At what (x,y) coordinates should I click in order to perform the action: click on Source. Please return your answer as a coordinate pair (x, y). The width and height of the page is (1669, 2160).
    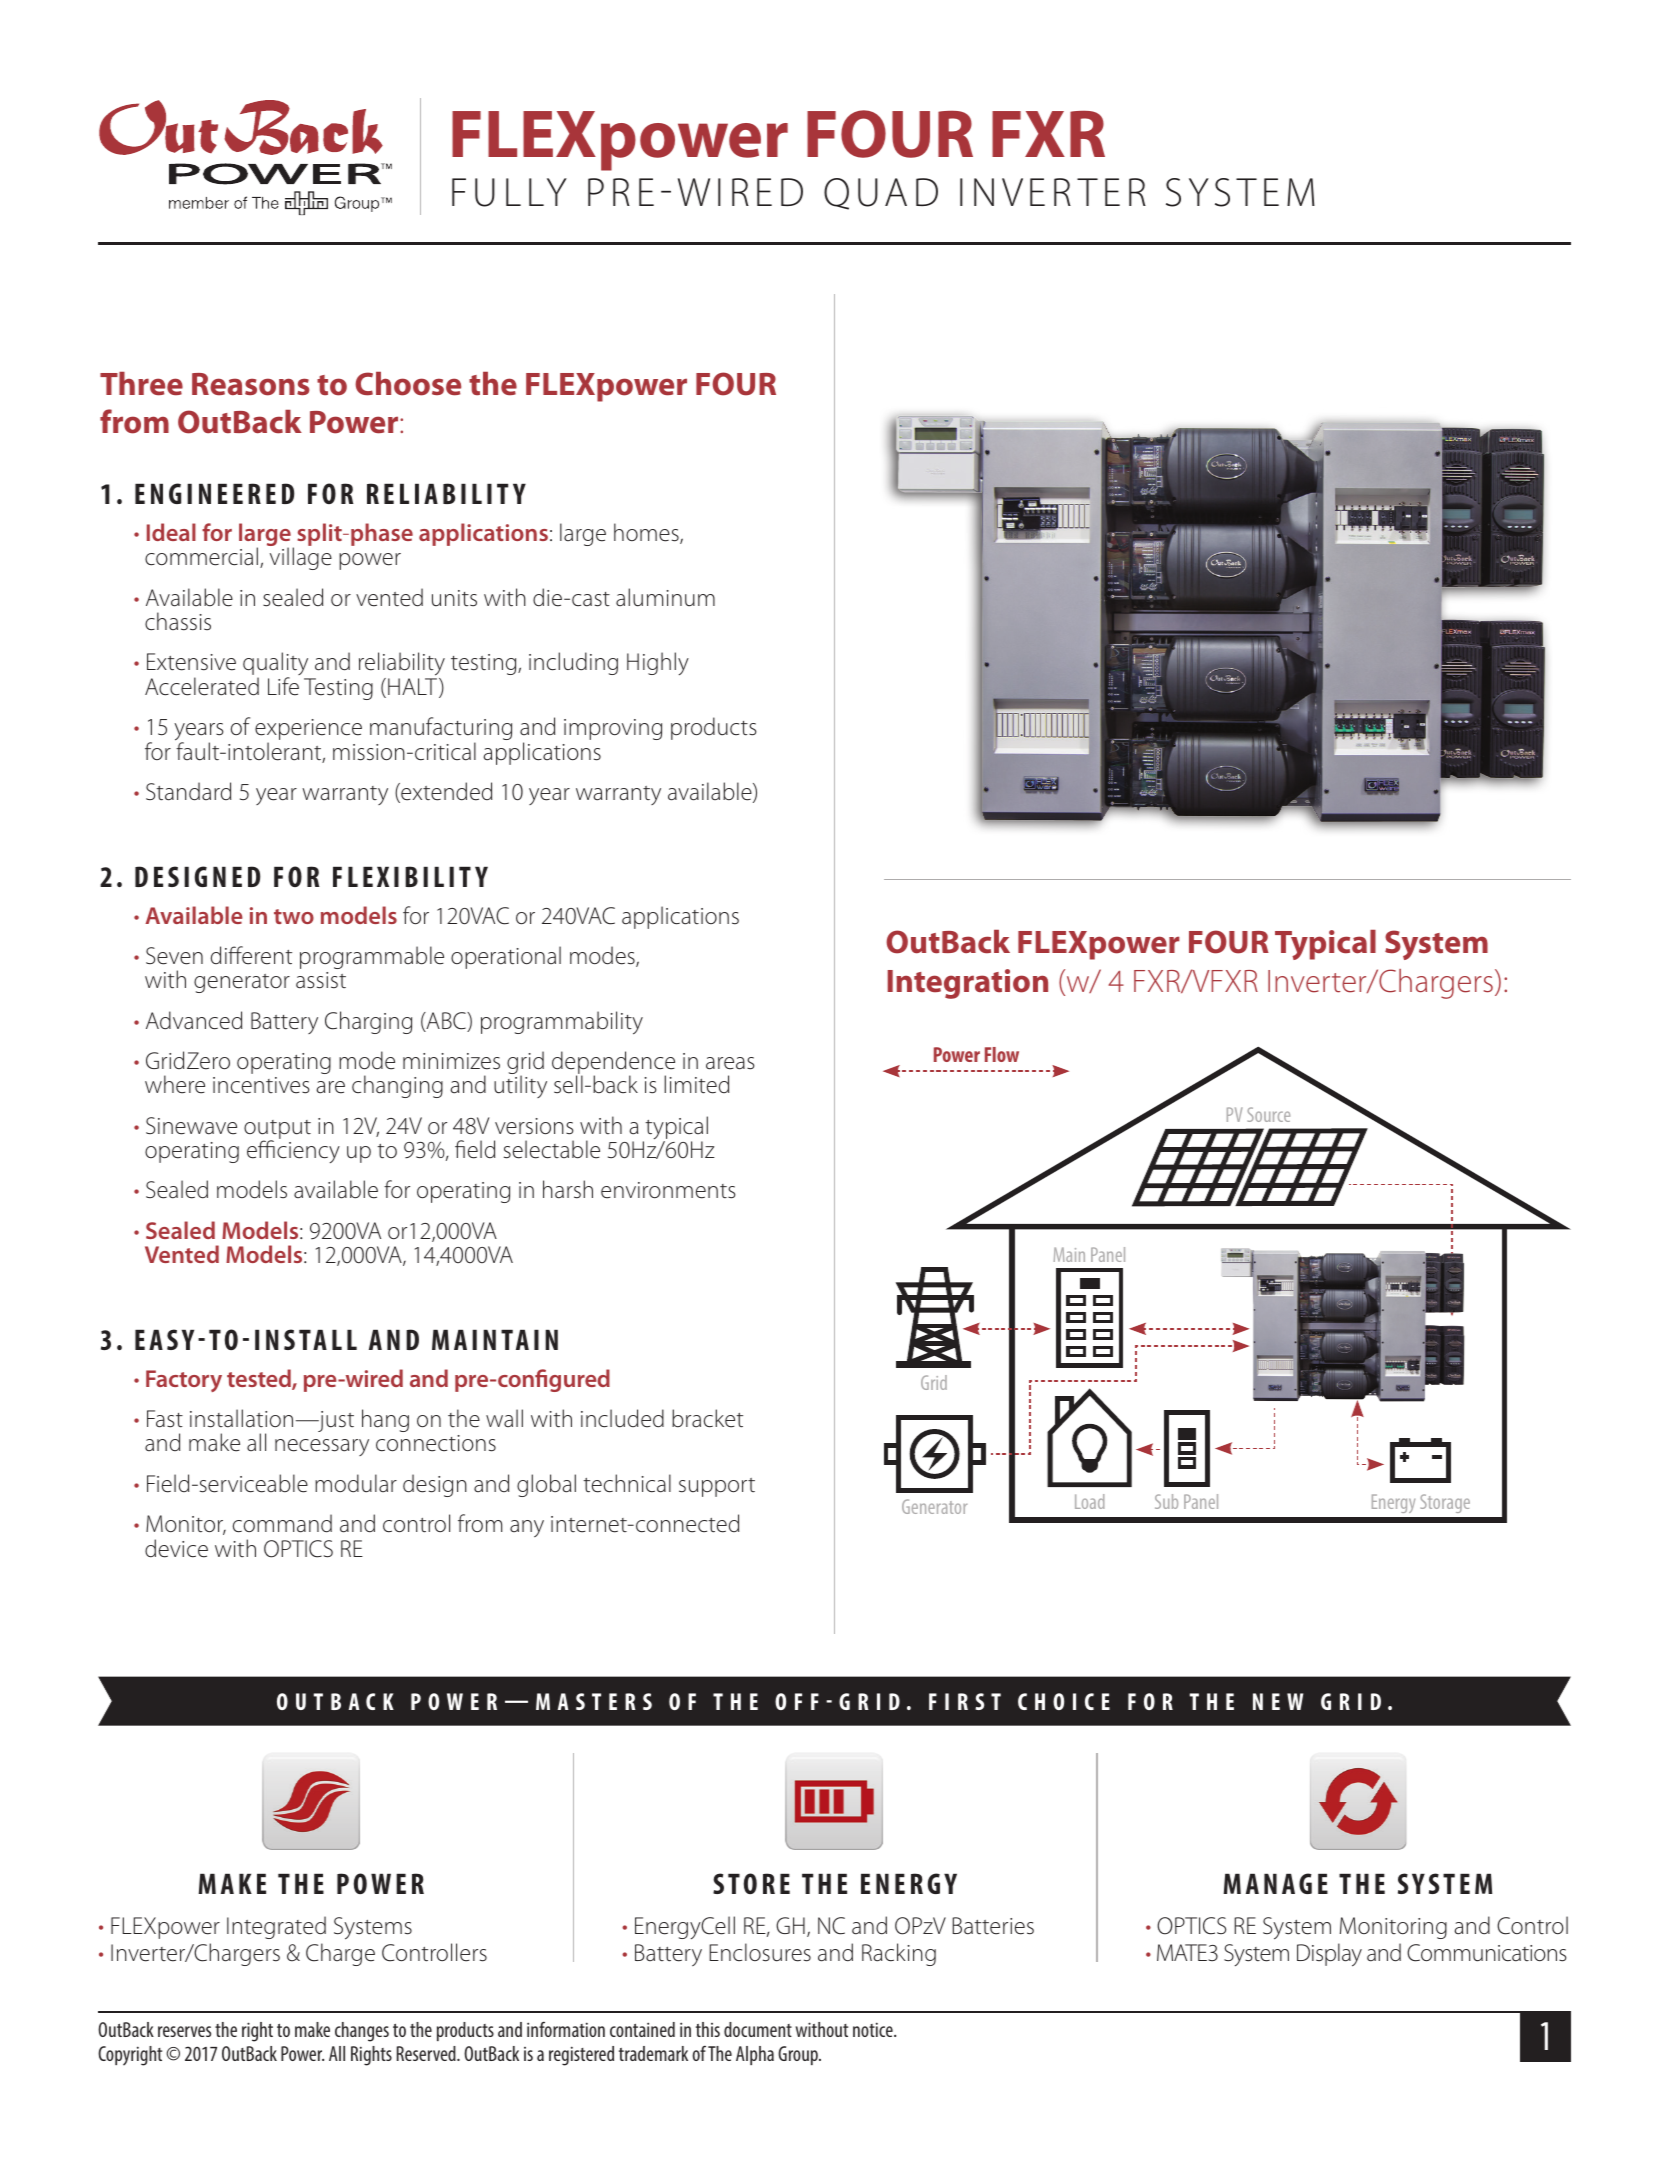
    Looking at the image, I should click on (1268, 1114).
